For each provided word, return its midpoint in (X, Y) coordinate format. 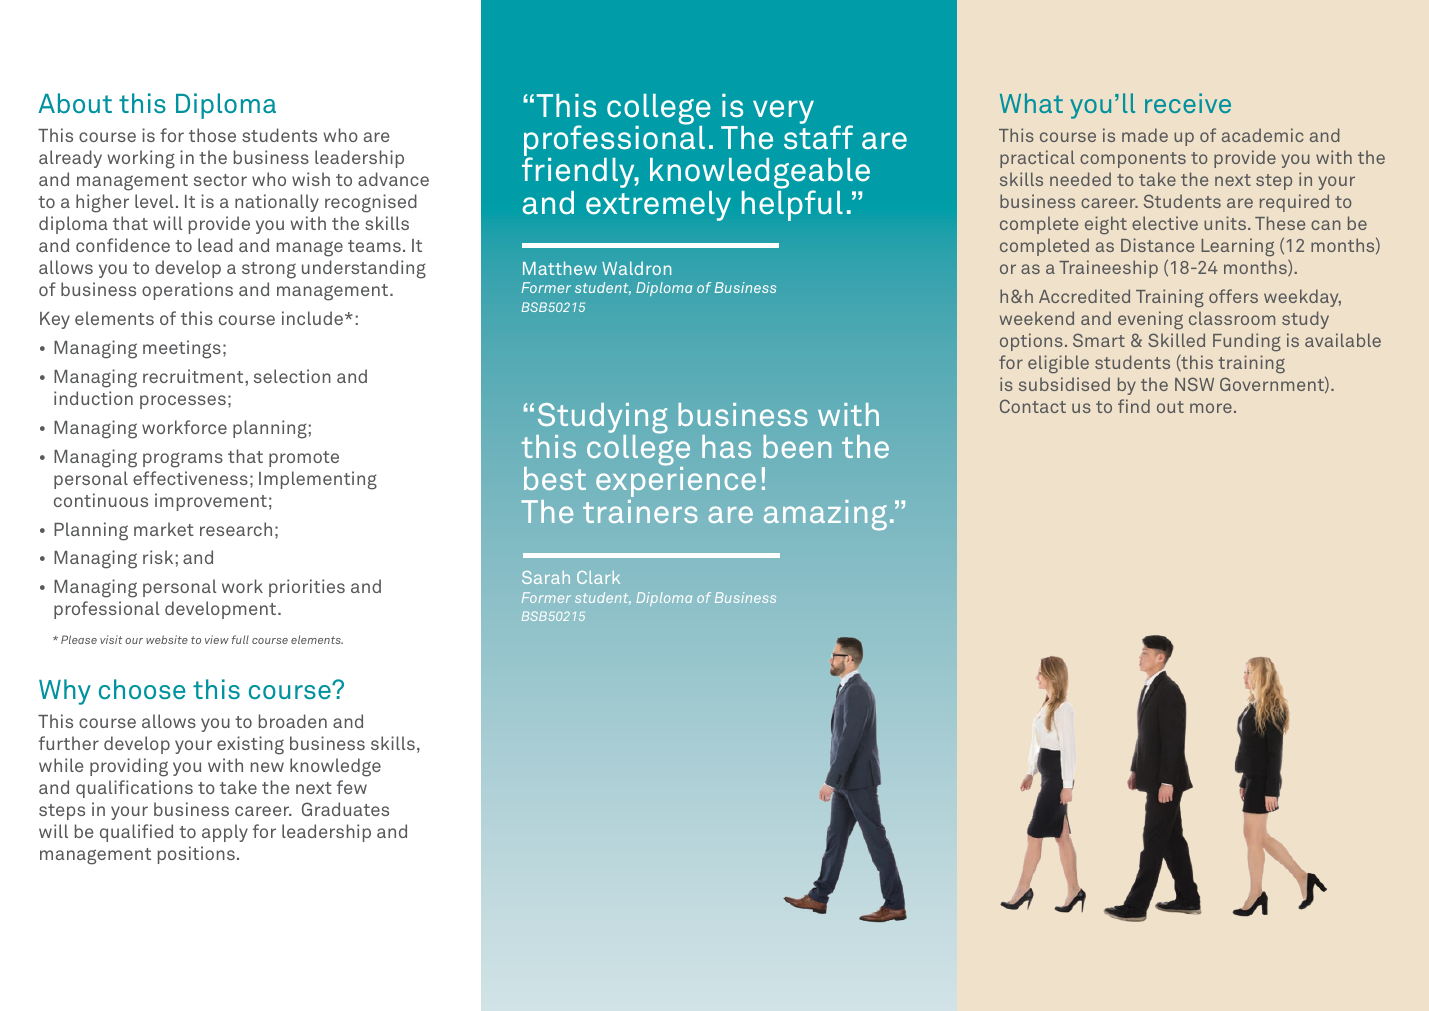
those (212, 135)
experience (676, 481)
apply (225, 833)
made (1145, 135)
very (783, 112)
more (1211, 408)
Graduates (345, 809)
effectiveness (190, 478)
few (352, 787)
